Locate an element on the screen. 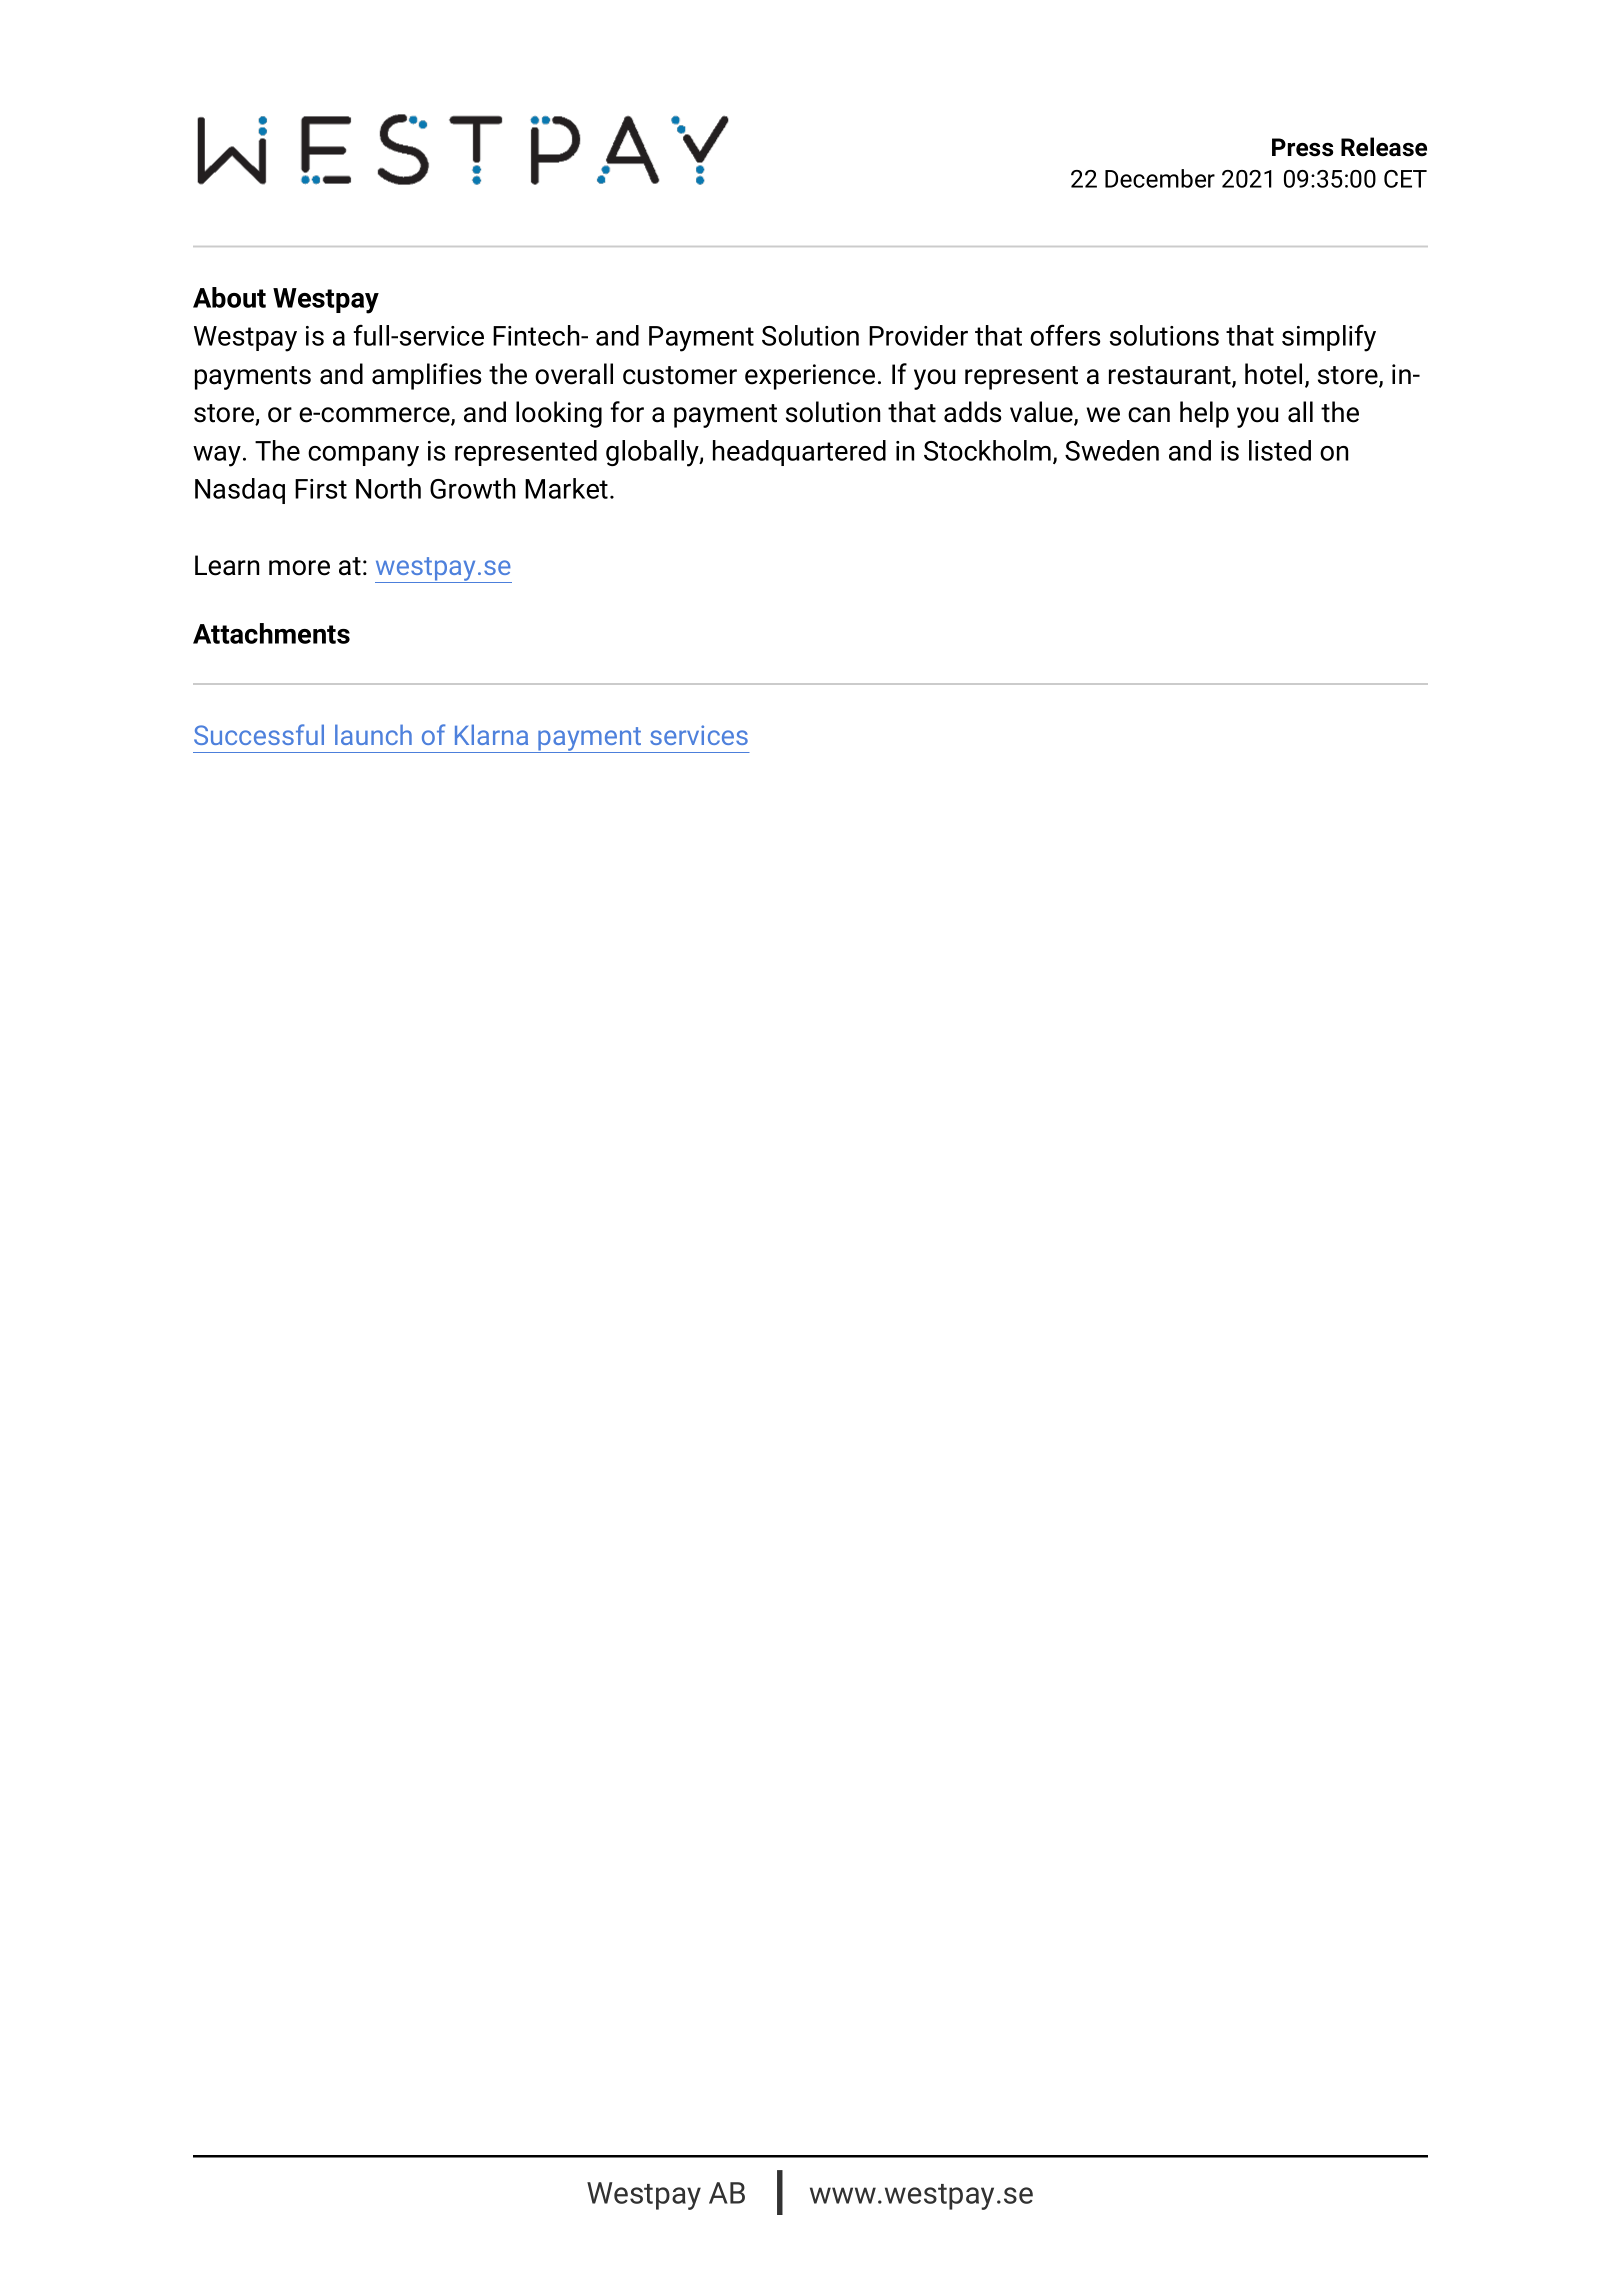  Successful is located at coordinates (259, 734).
